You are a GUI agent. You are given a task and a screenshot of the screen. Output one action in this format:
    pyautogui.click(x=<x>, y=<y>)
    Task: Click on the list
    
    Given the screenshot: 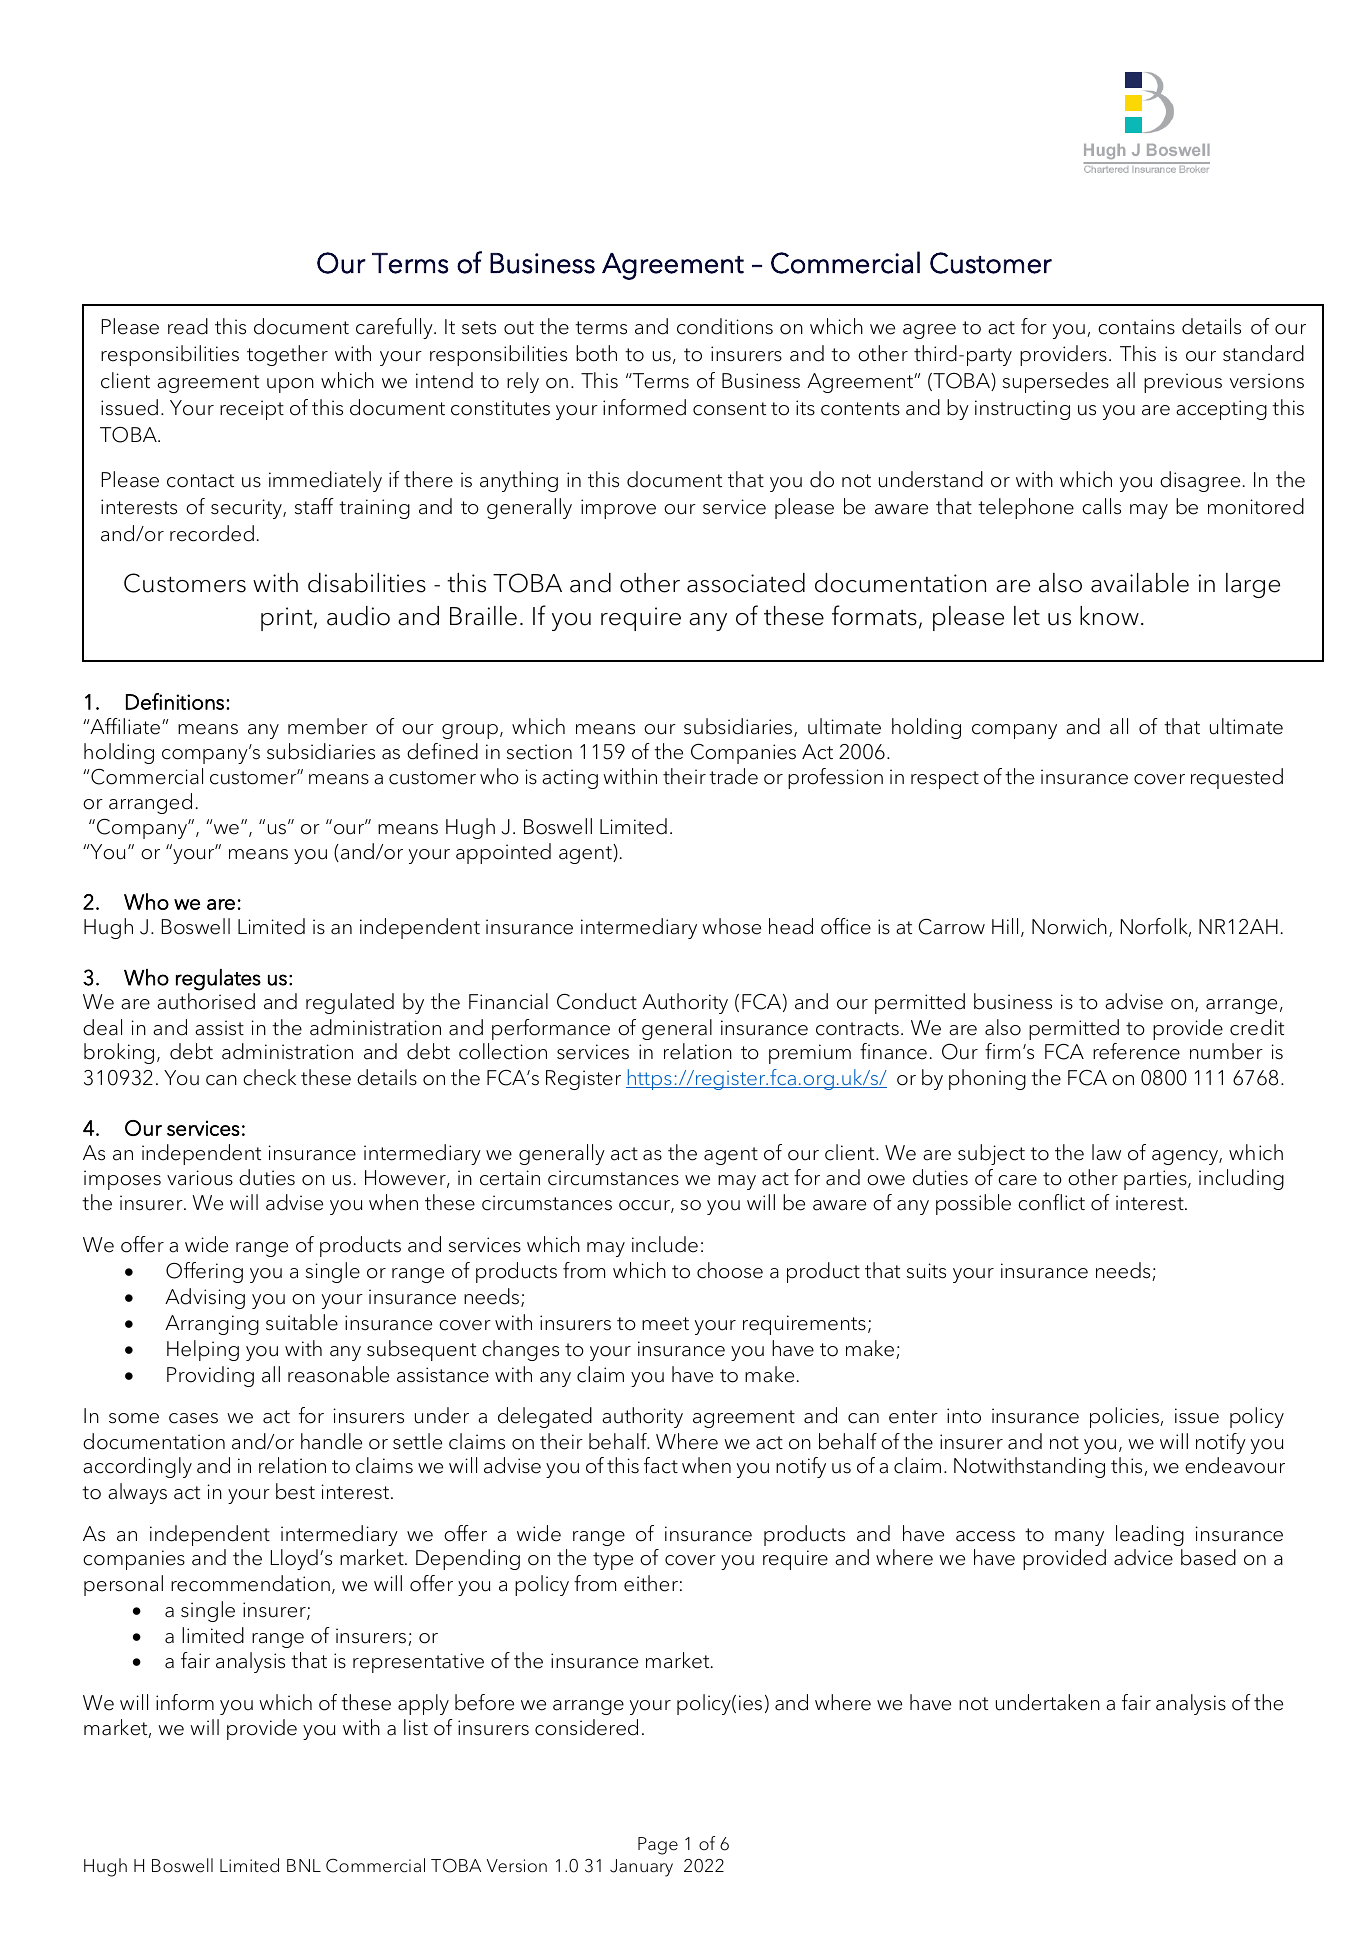 What is the action you would take?
    pyautogui.click(x=416, y=1727)
